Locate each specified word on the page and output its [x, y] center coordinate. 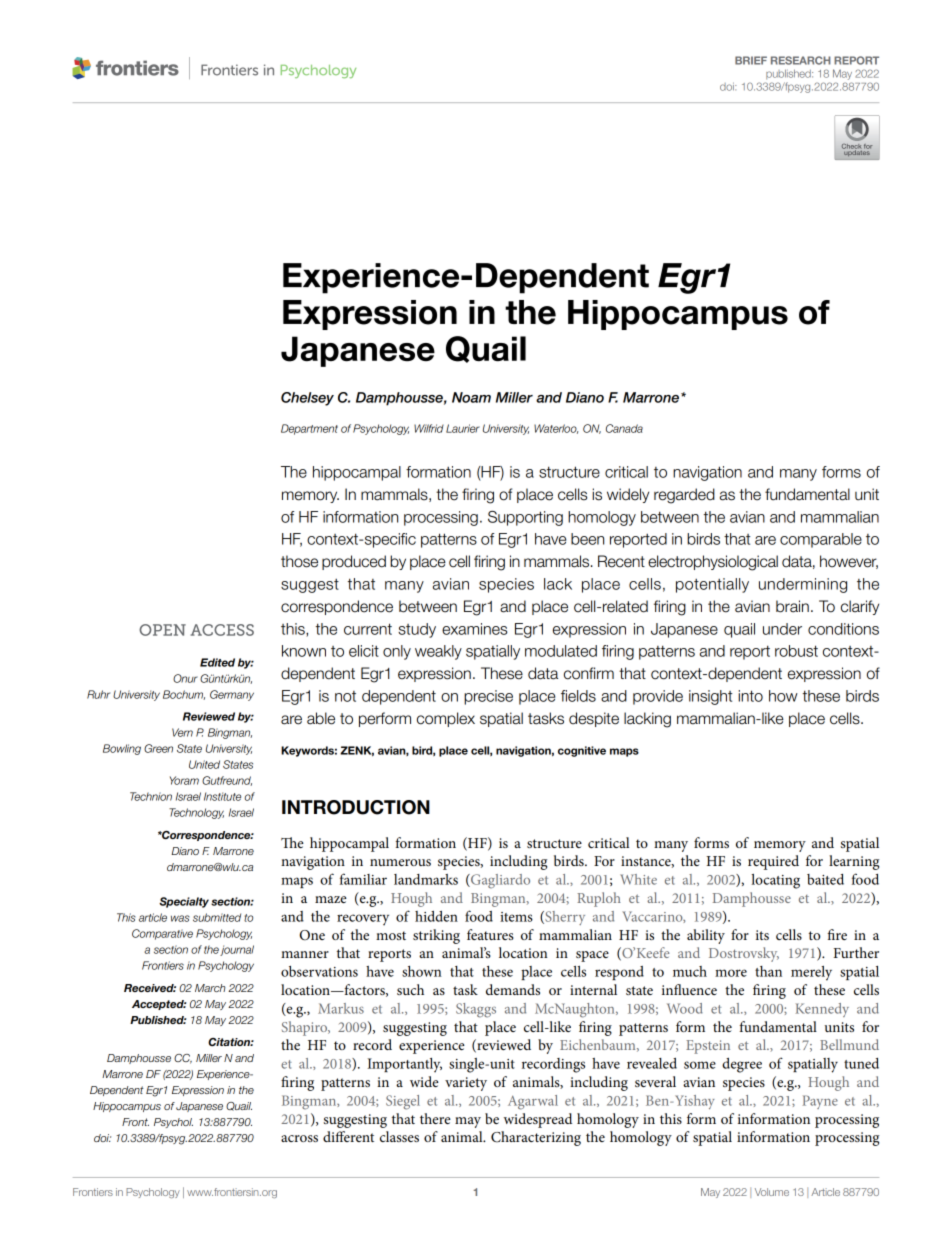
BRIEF [751, 60]
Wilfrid [429, 428]
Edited [217, 662]
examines [474, 629]
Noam [471, 397]
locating [775, 881]
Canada [624, 428]
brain [792, 606]
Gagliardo [499, 881]
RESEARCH [801, 60]
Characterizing [536, 1138]
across [299, 1138]
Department [309, 429]
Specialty [184, 902]
